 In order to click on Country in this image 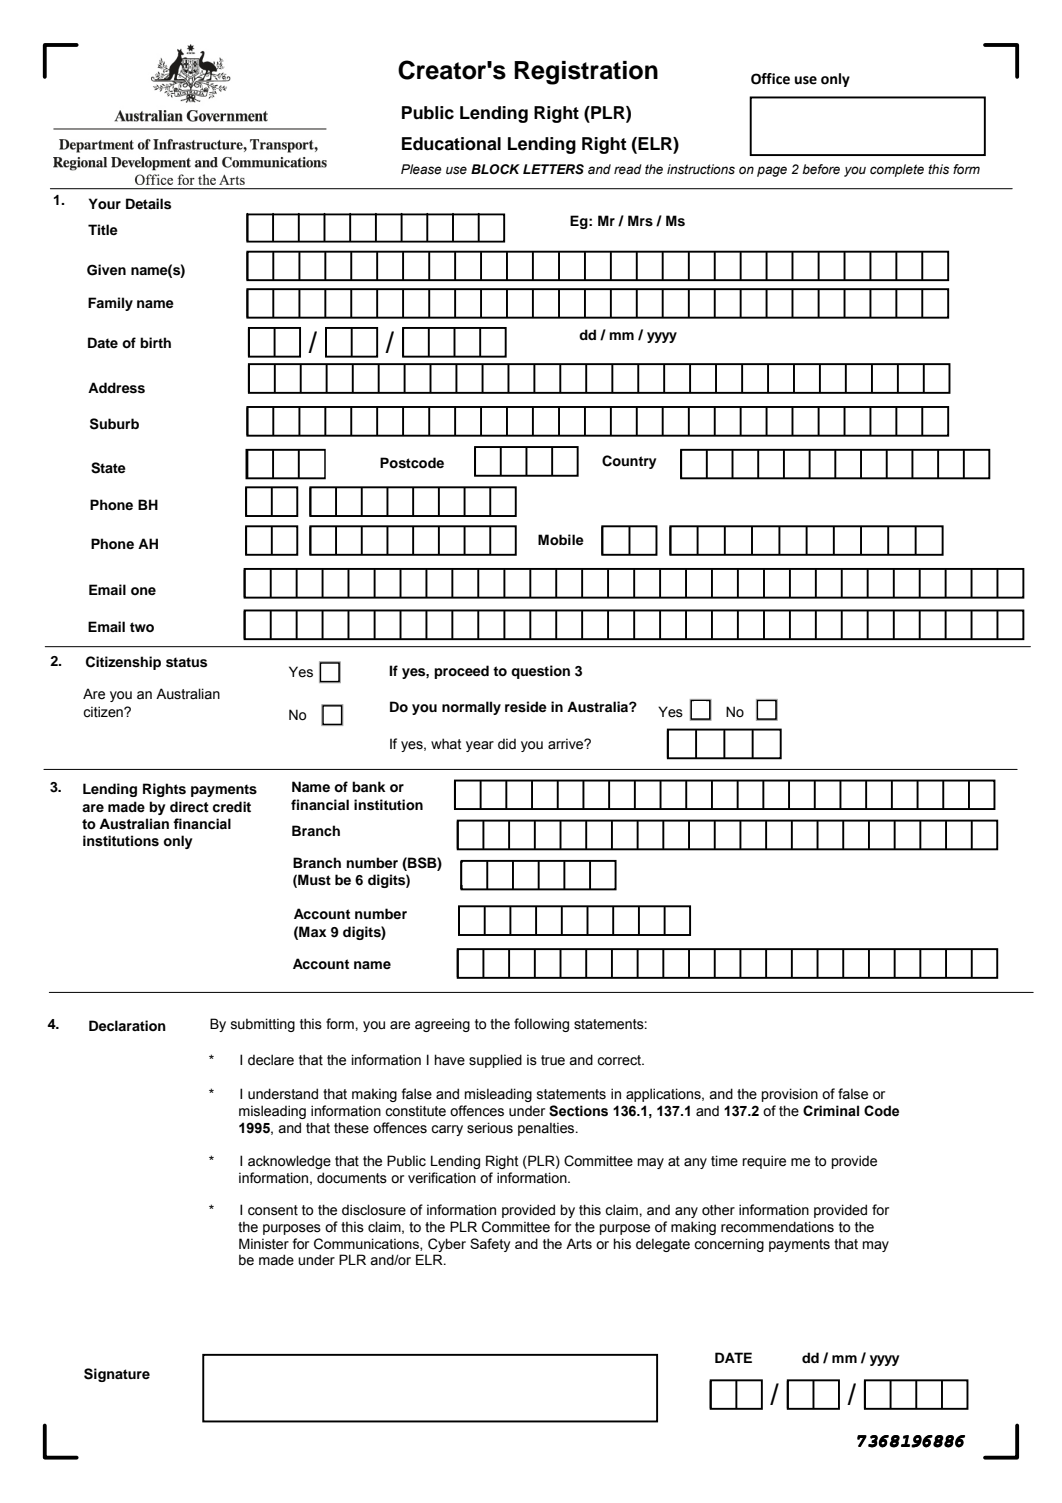, I will do `click(629, 462)`.
